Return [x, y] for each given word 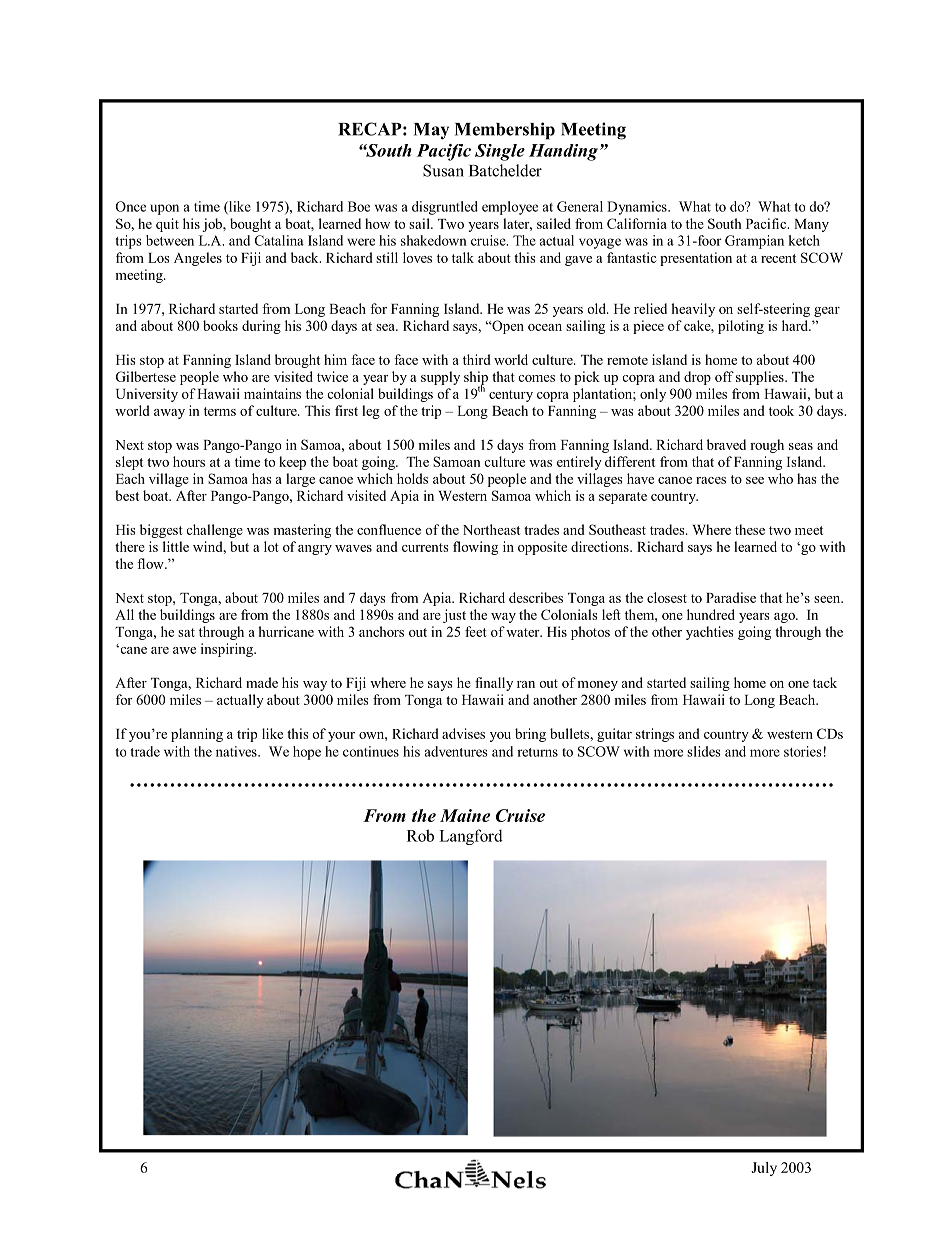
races [711, 480]
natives [237, 751]
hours [189, 461]
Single [500, 152]
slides [704, 751]
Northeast [491, 529]
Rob [420, 835]
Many [811, 225]
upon [165, 209]
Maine [465, 815]
